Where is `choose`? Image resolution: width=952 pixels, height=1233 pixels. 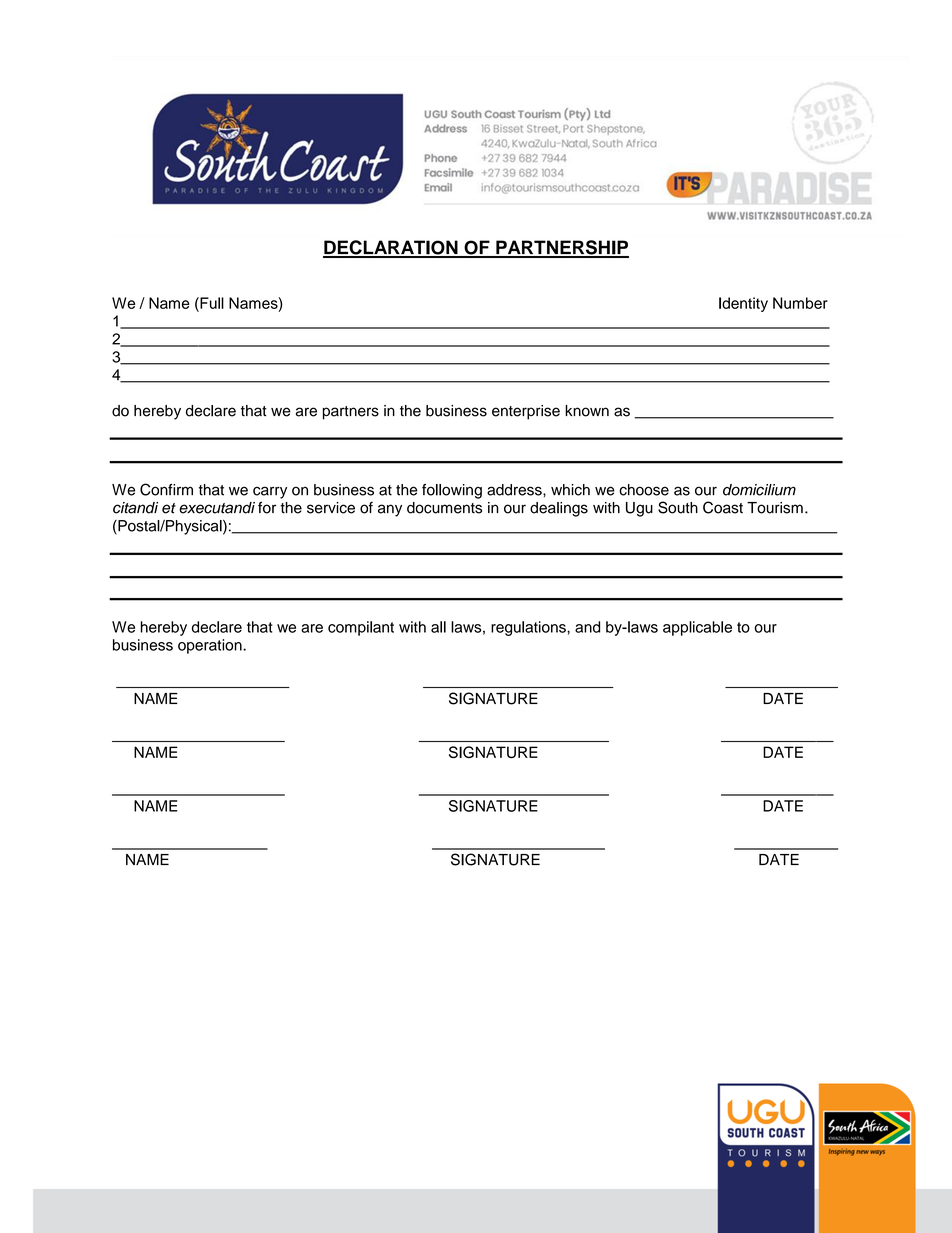 choose is located at coordinates (644, 490).
